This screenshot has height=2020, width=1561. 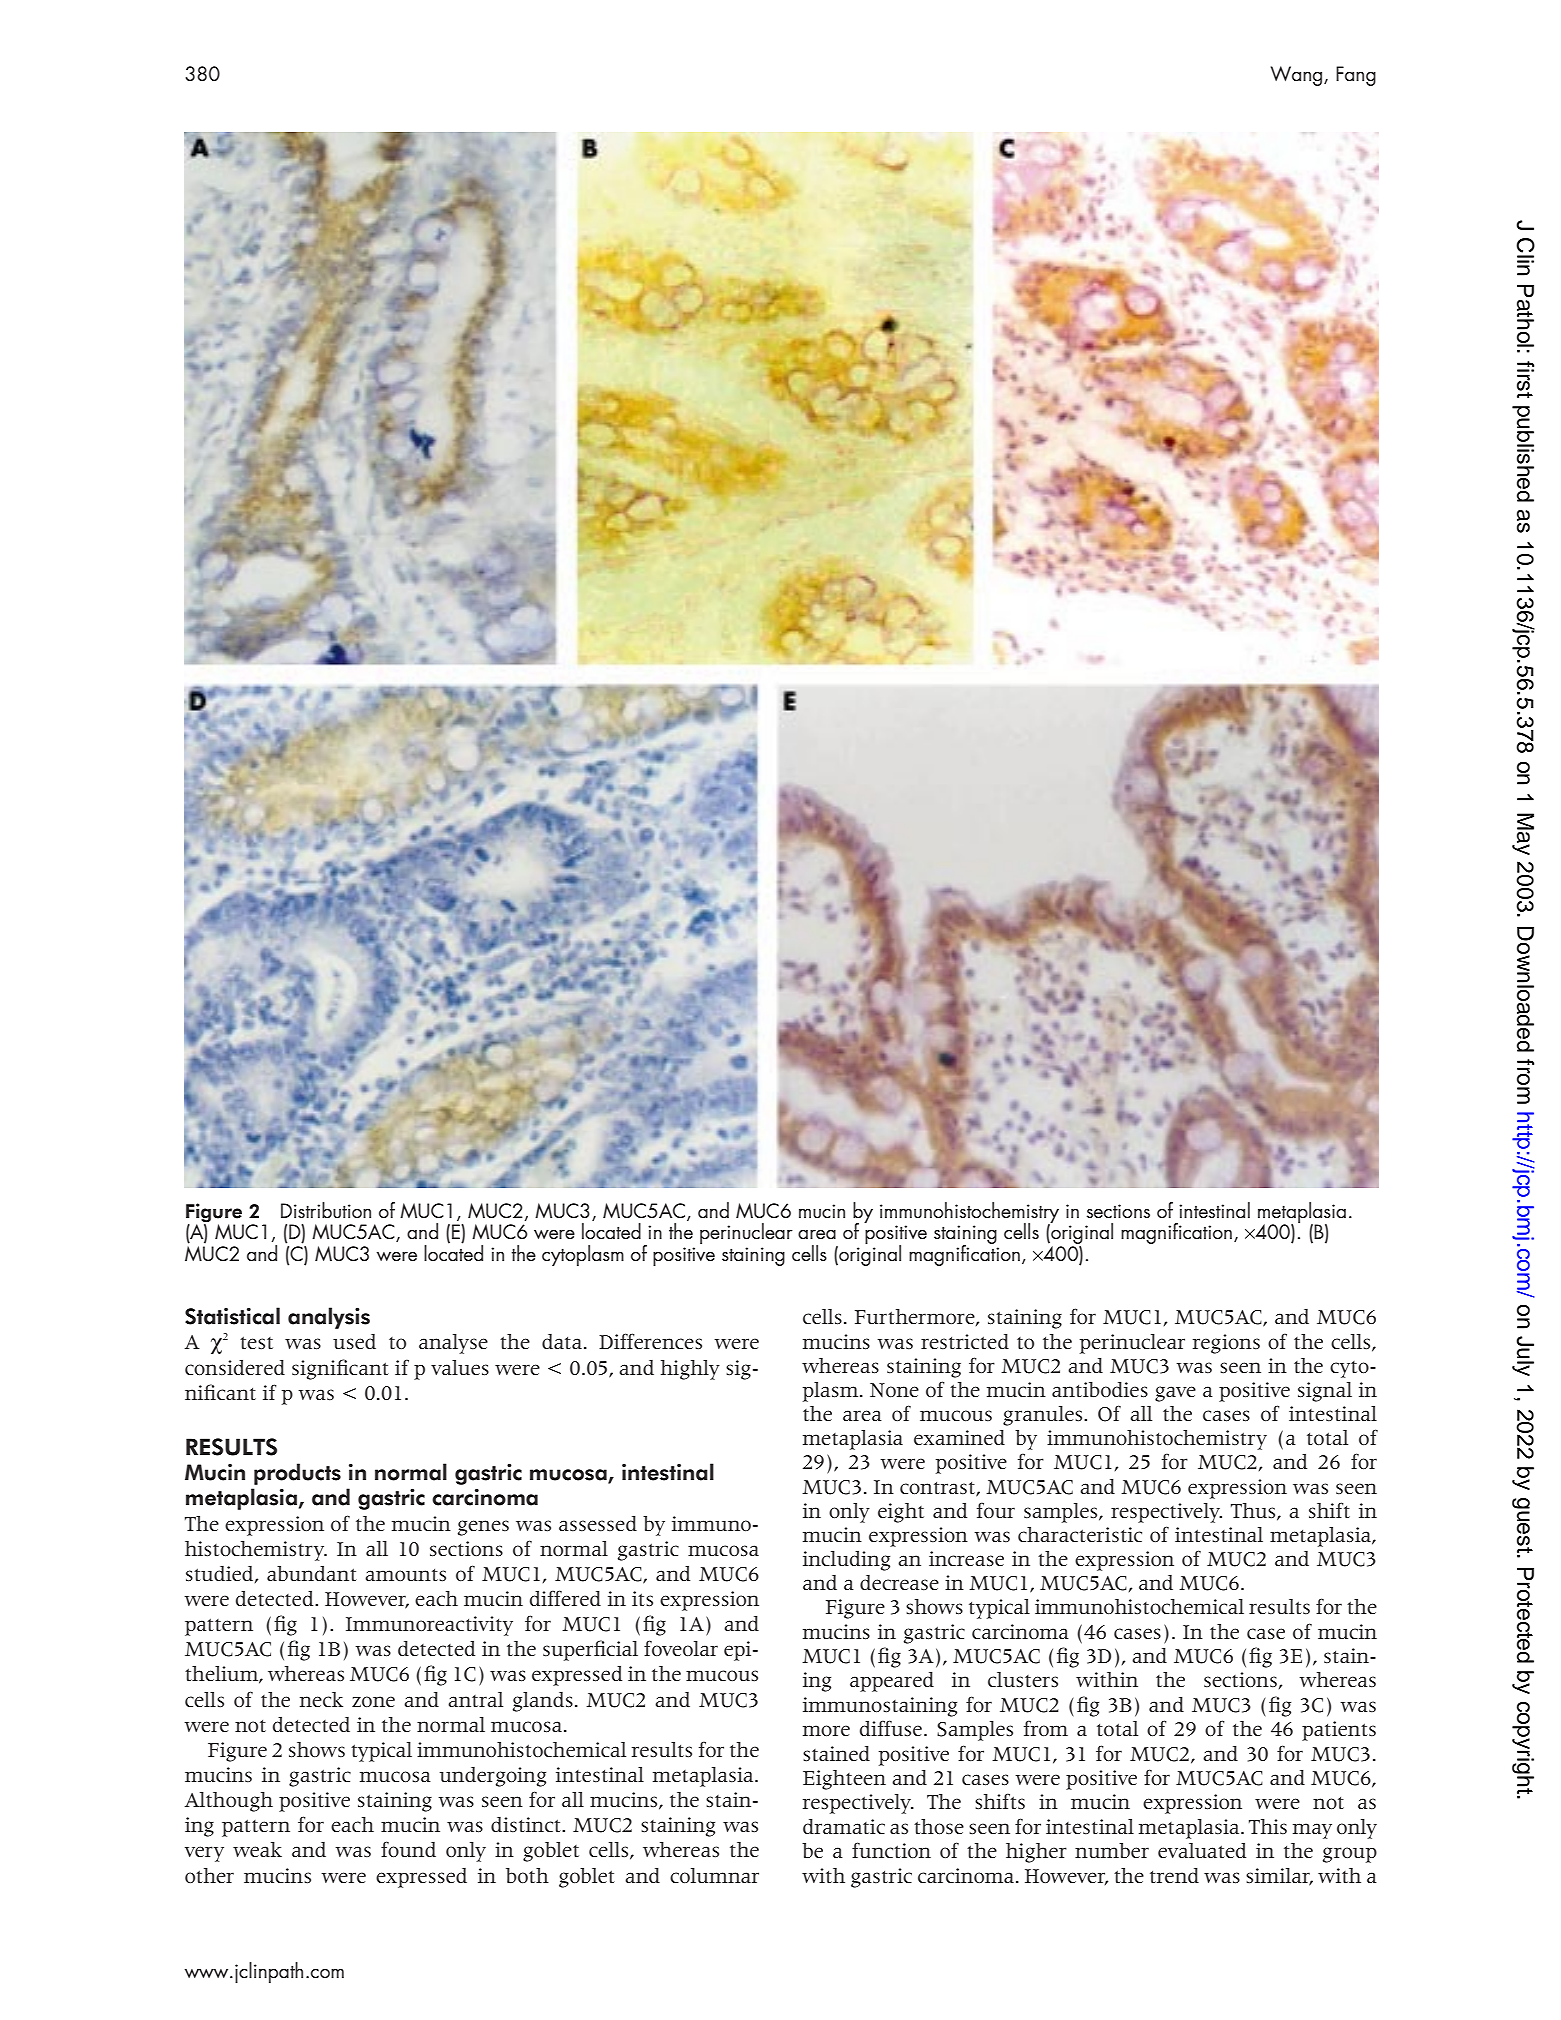 I want to click on Wang, so click(x=1298, y=76).
